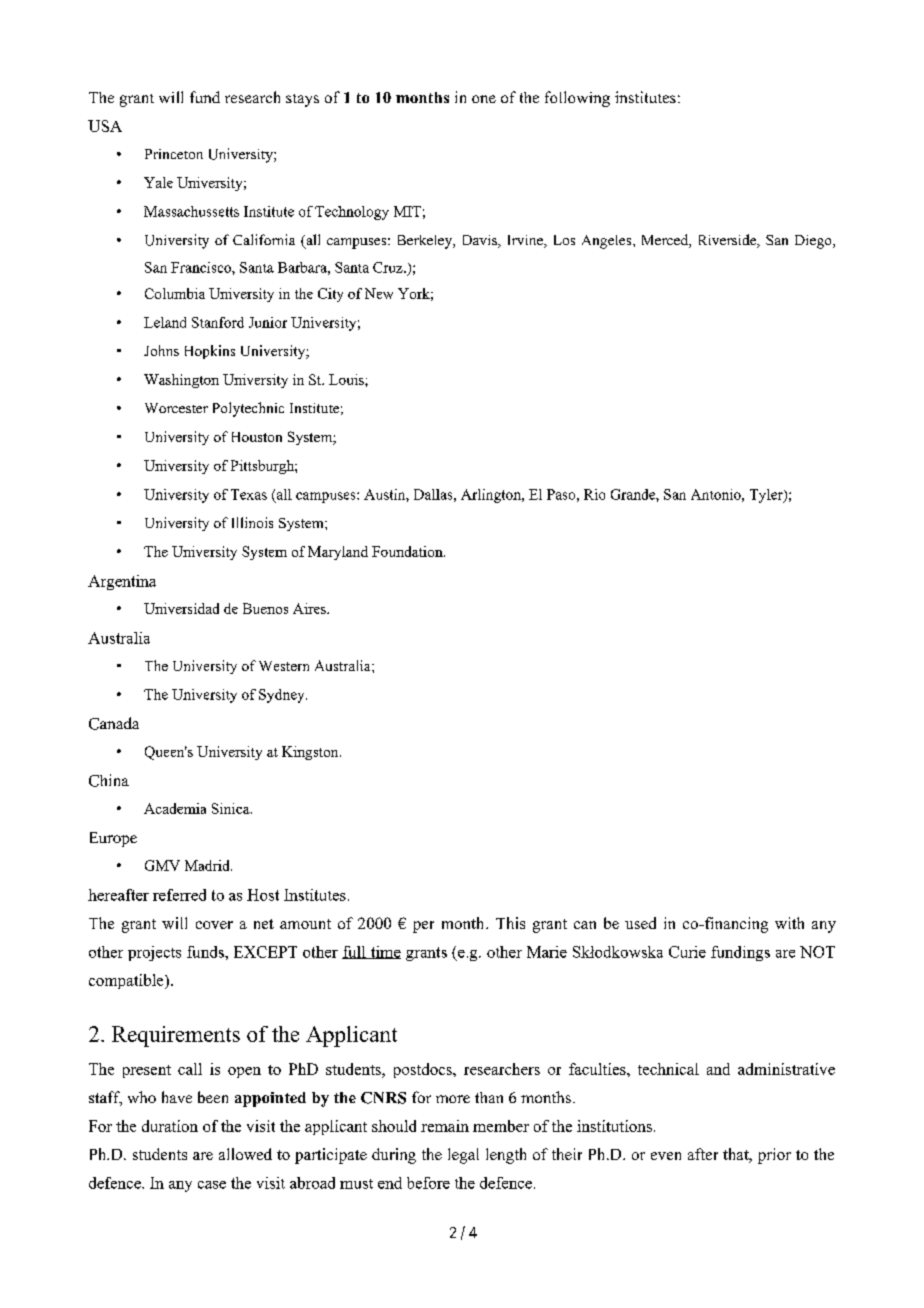 Image resolution: width=924 pixels, height=1308 pixels. Describe the element at coordinates (408, 551) in the page. I see `Foundation` at that location.
